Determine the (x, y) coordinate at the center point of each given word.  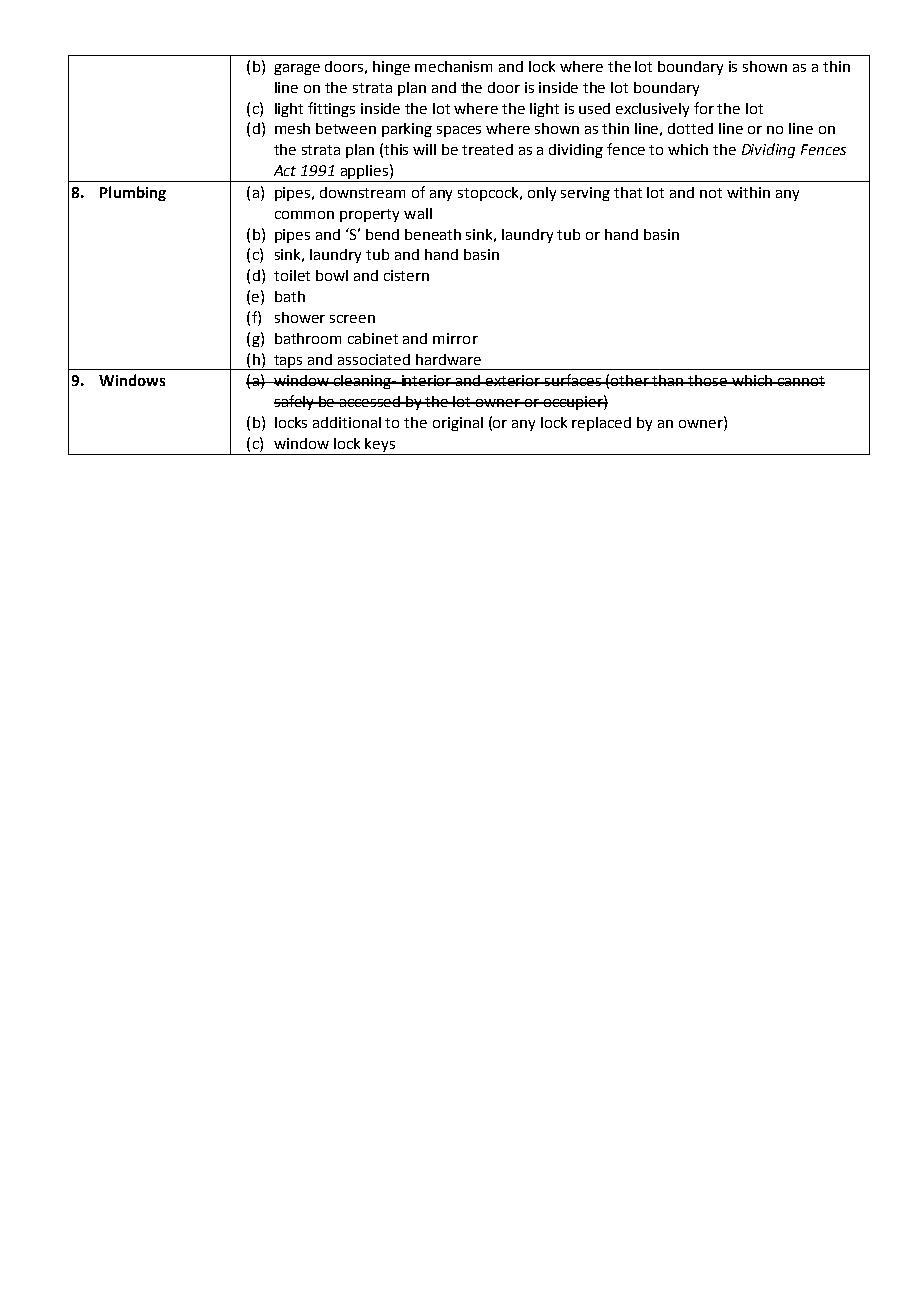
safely (295, 402)
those (708, 380)
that (628, 192)
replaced (601, 424)
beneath (433, 234)
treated (487, 149)
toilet (292, 275)
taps (289, 362)
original (458, 424)
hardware (448, 359)
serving (585, 194)
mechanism (453, 66)
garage (297, 69)
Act (285, 170)
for (704, 108)
